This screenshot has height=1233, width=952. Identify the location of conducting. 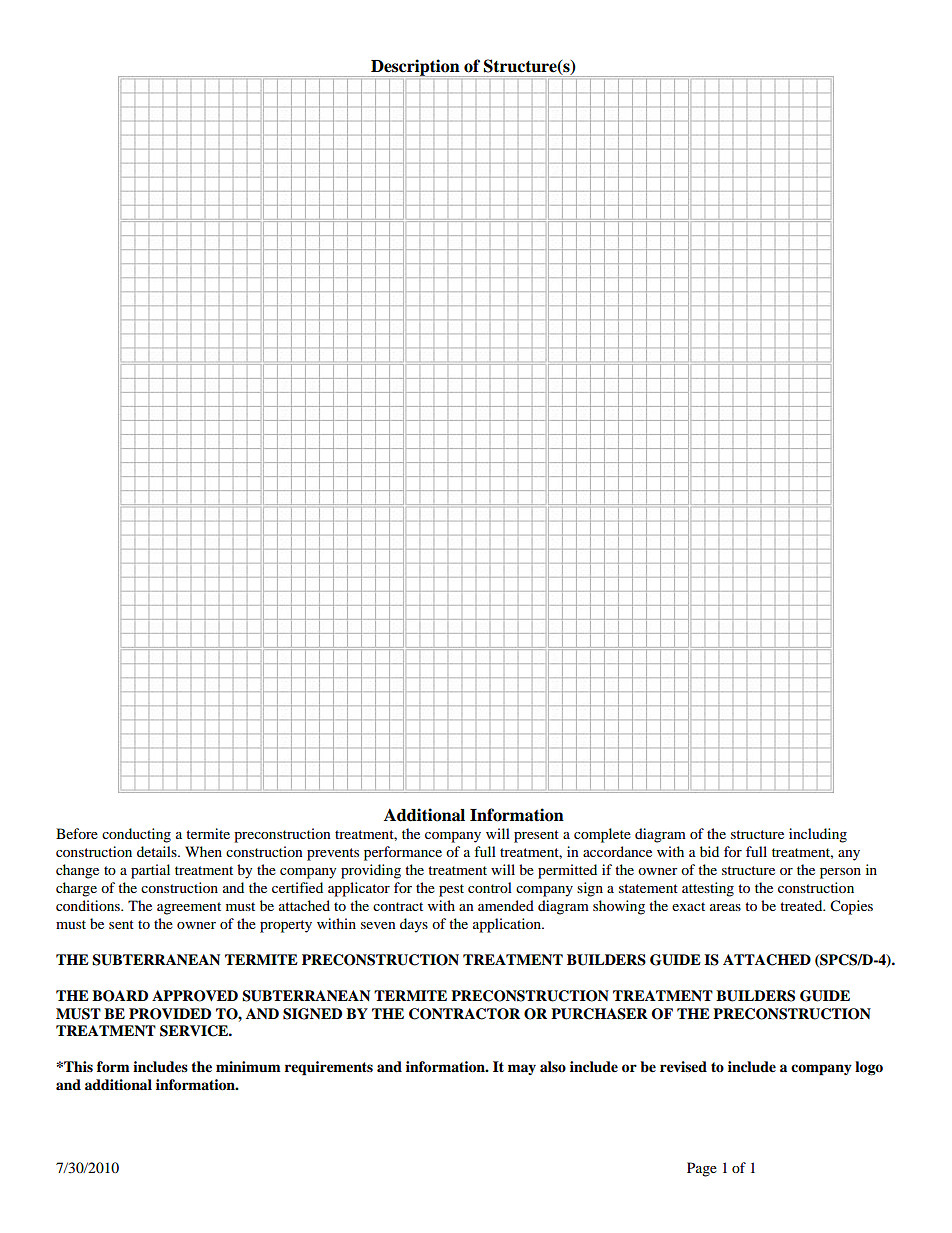
(136, 835).
